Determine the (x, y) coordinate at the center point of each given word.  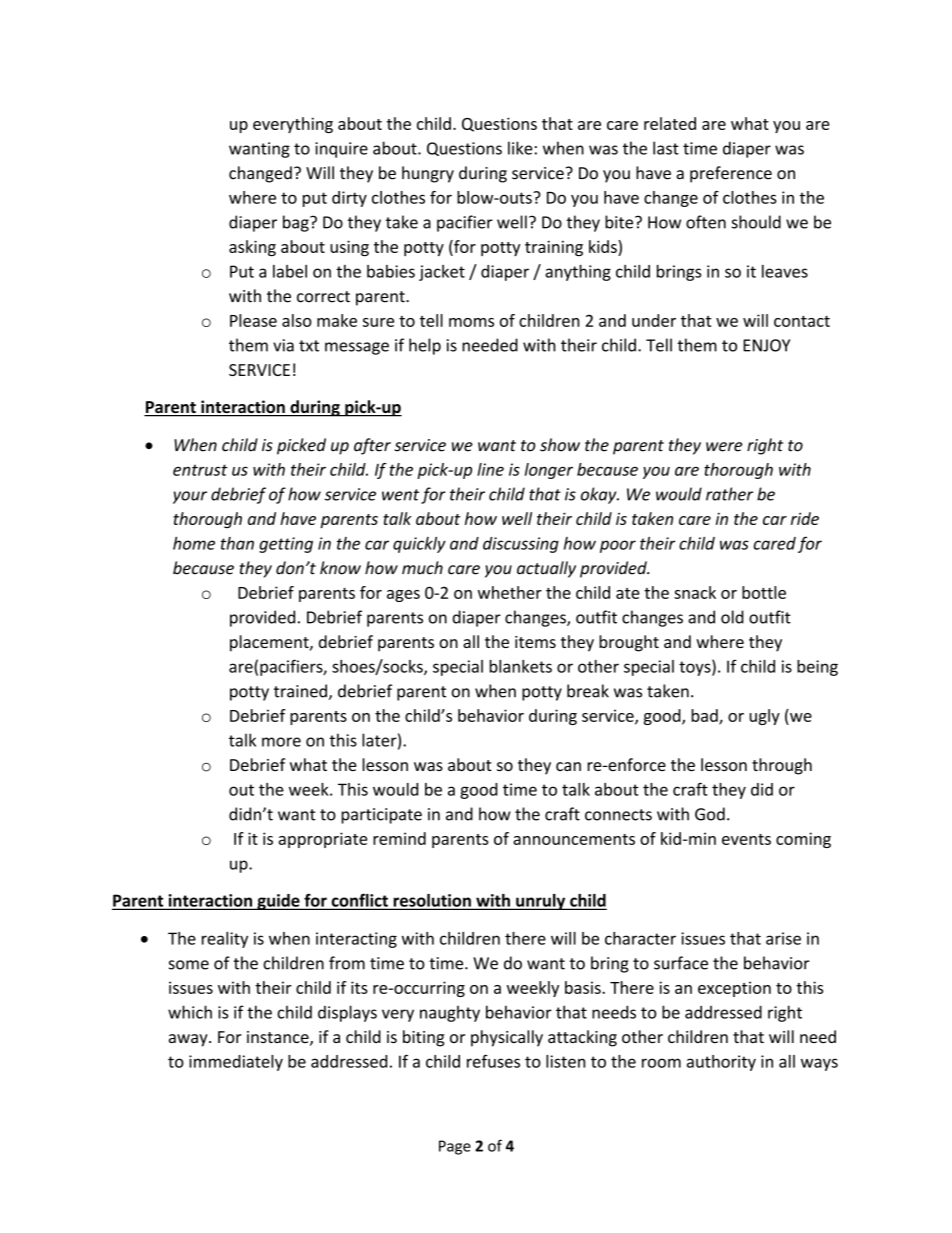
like (520, 148)
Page (455, 1147)
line (490, 469)
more (281, 742)
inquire (341, 150)
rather (729, 494)
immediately (236, 1063)
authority (721, 1063)
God (710, 814)
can (568, 766)
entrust (200, 470)
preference (731, 174)
